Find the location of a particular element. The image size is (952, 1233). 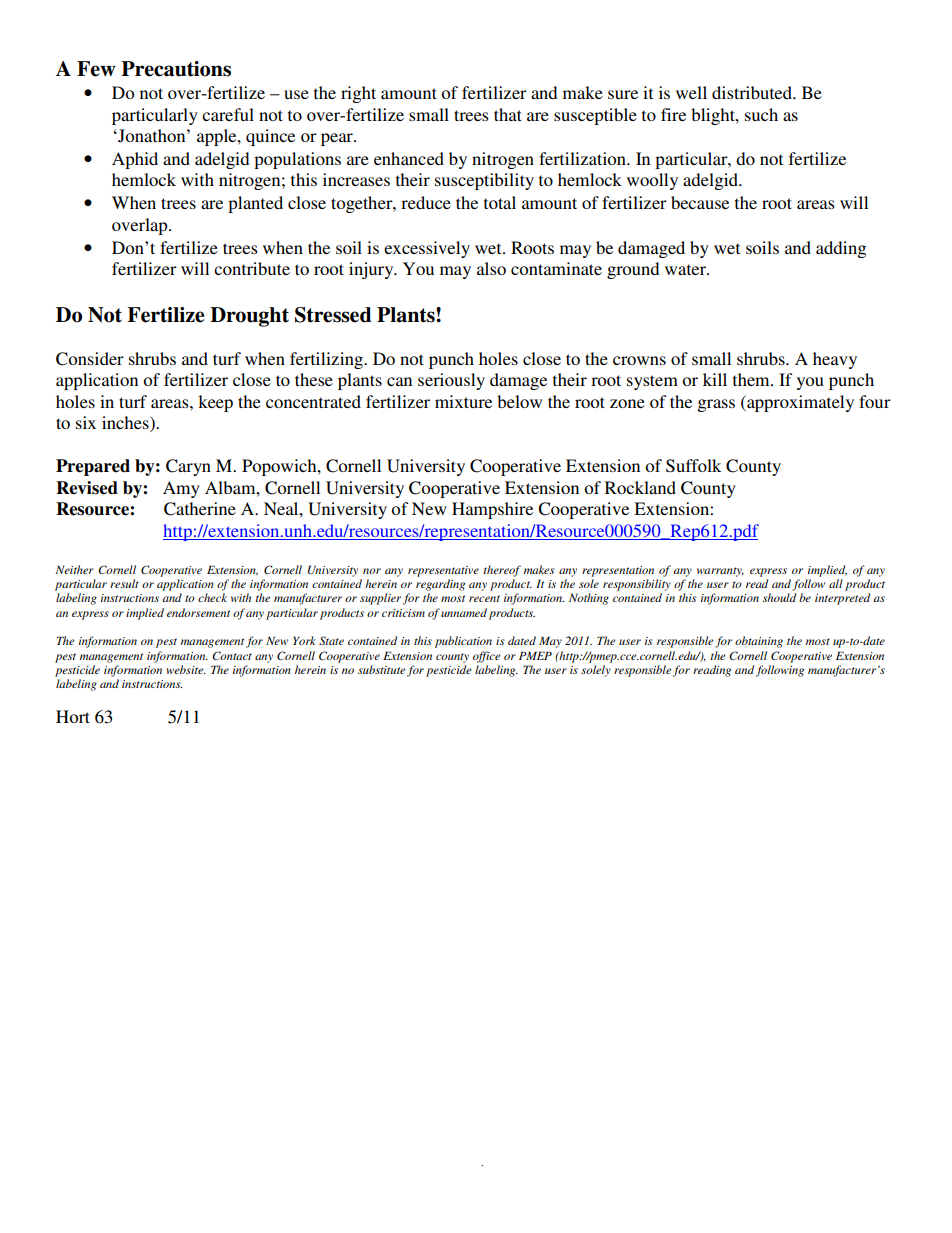

Consider is located at coordinates (90, 359).
